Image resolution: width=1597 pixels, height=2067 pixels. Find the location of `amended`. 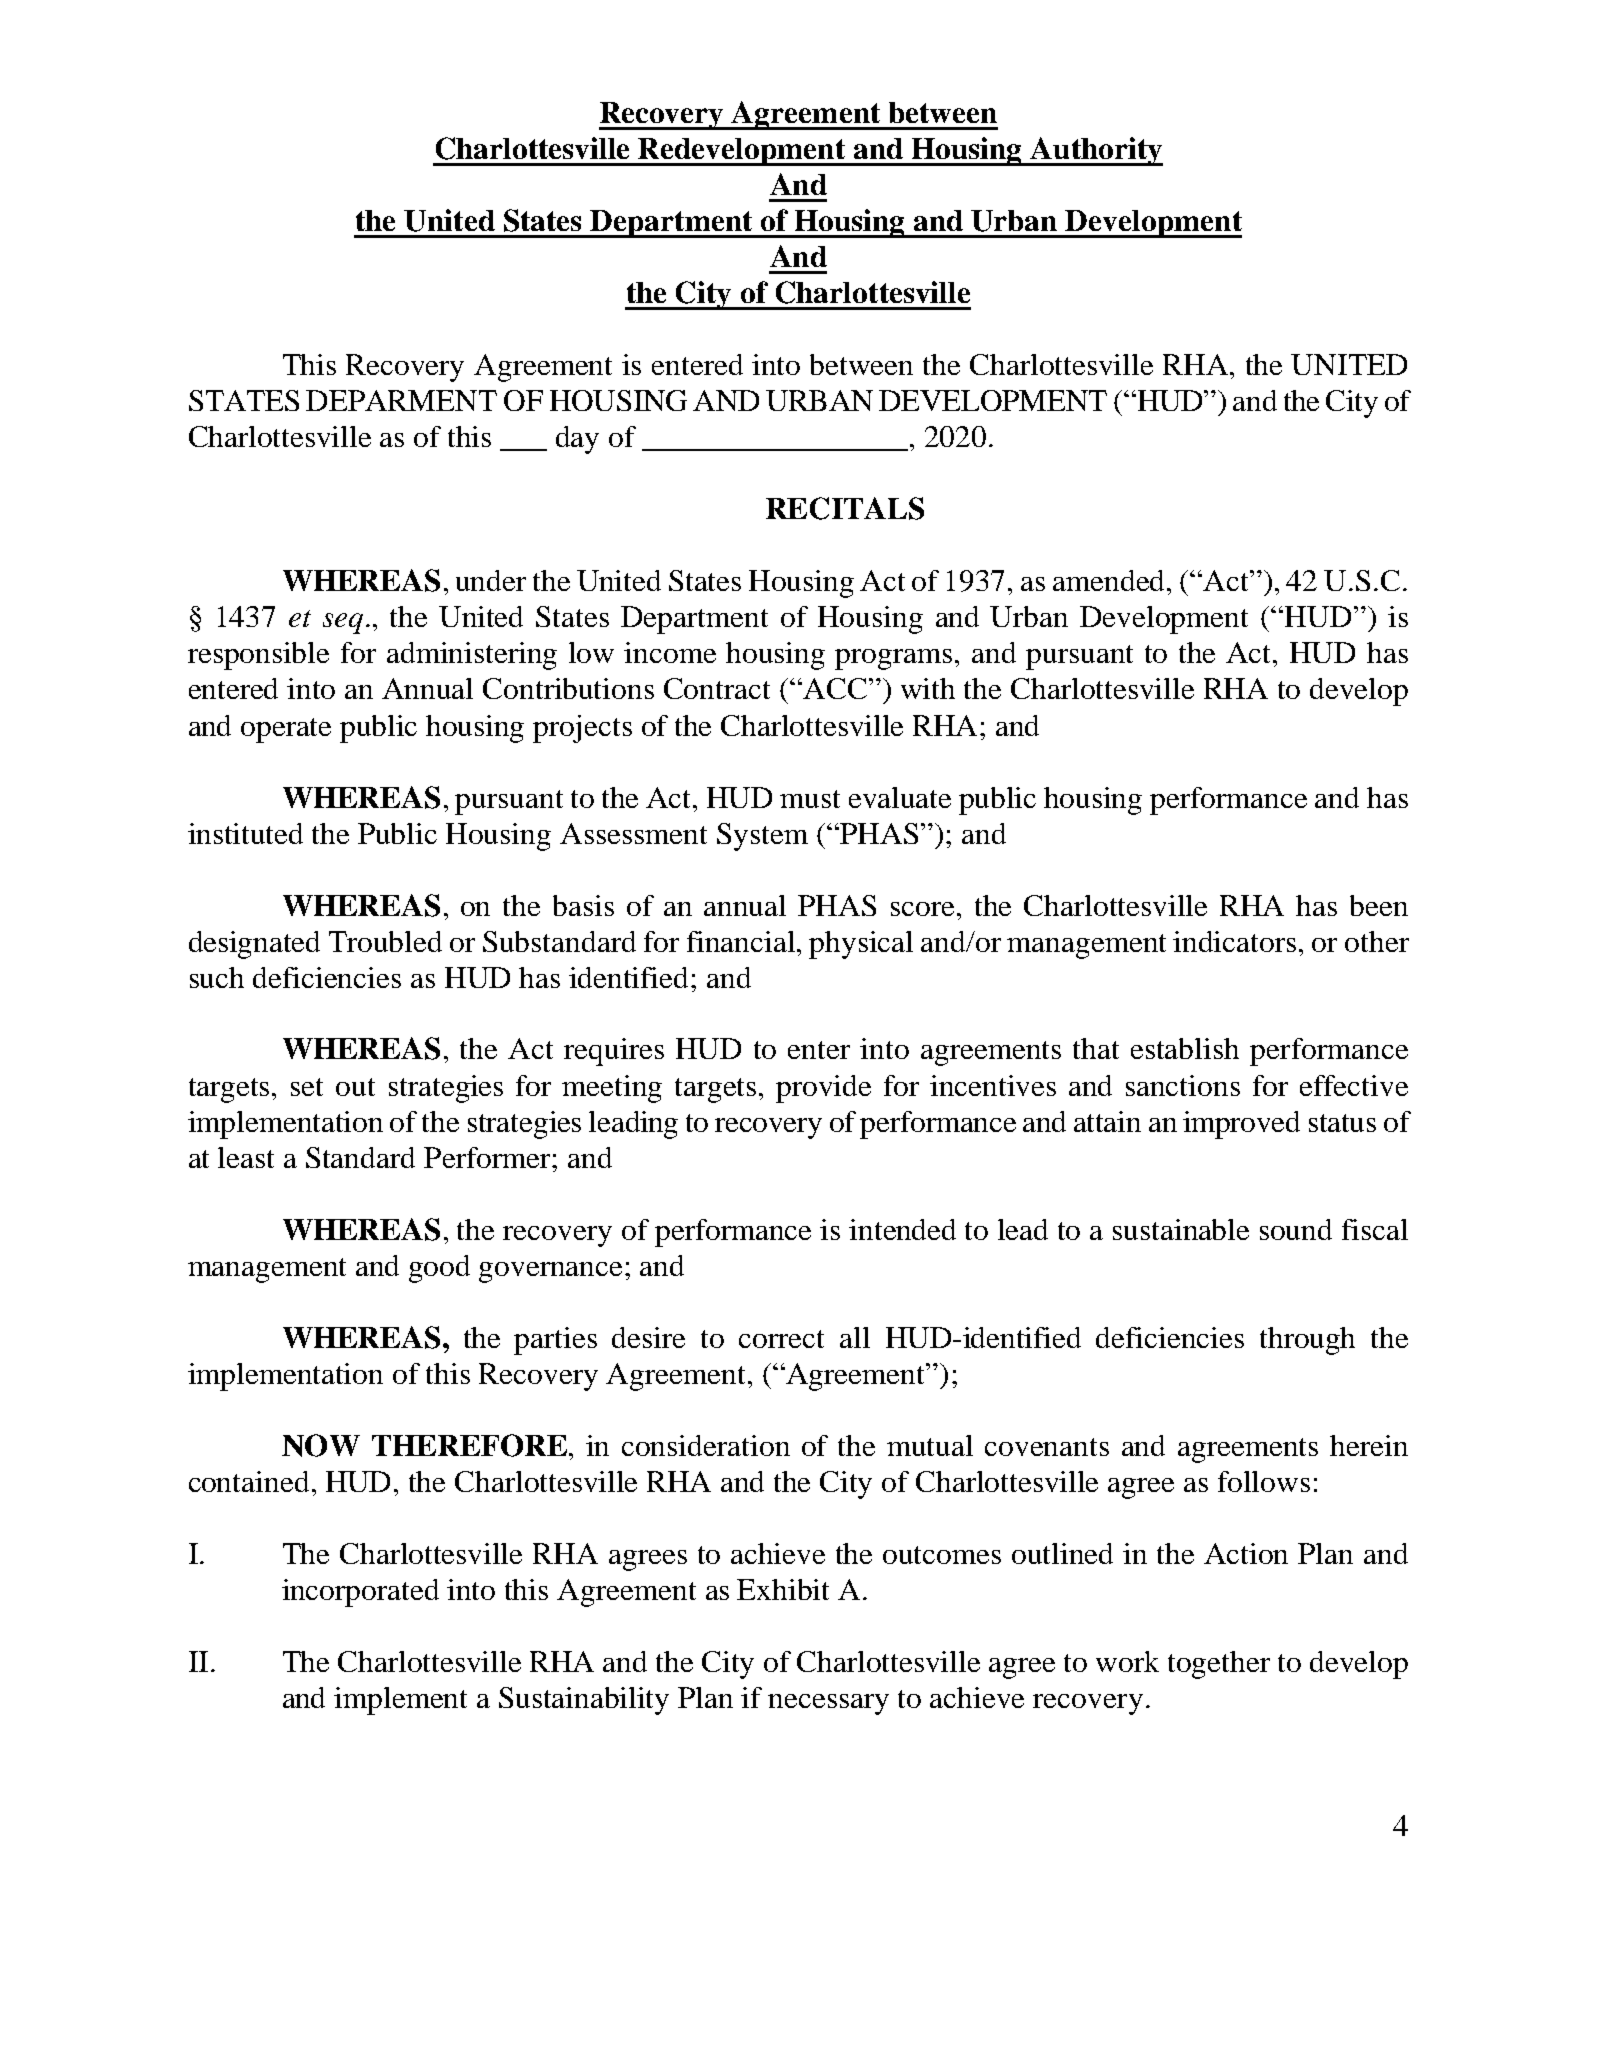

amended is located at coordinates (1110, 580).
